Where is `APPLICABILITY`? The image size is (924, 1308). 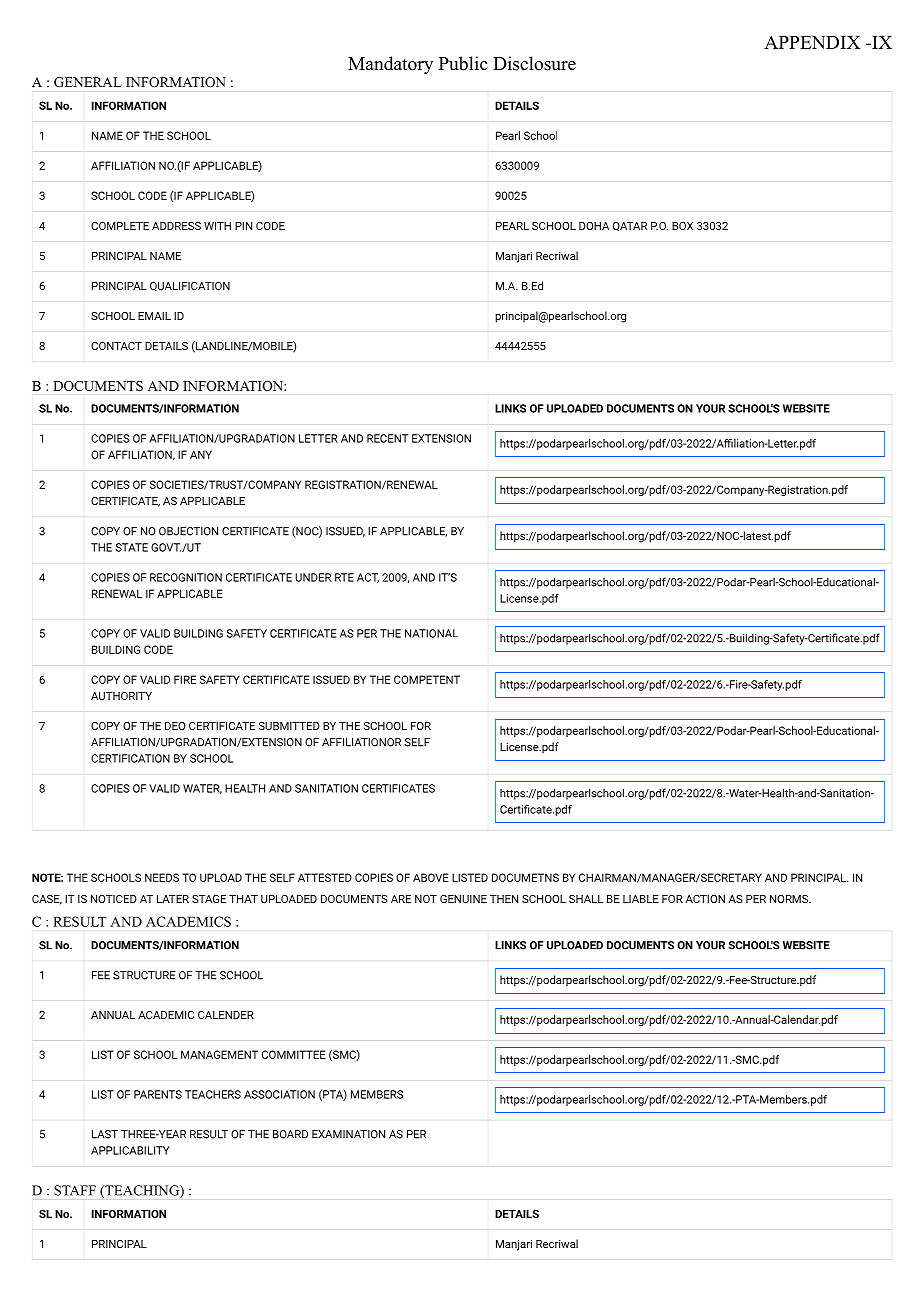
APPLICABILITY is located at coordinates (130, 1150).
